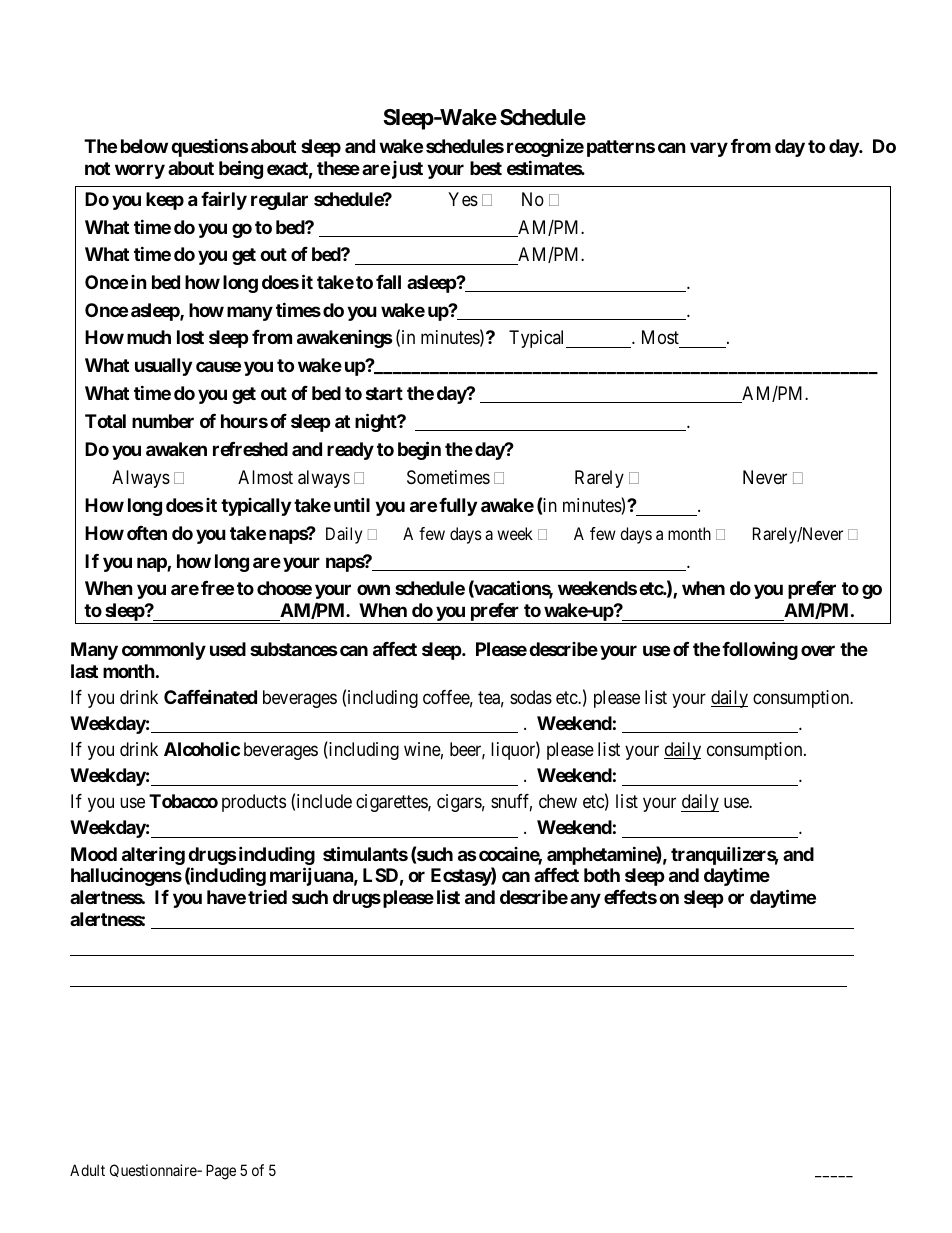 The width and height of the screenshot is (952, 1233). What do you see at coordinates (602, 875) in the screenshot?
I see `both` at bounding box center [602, 875].
